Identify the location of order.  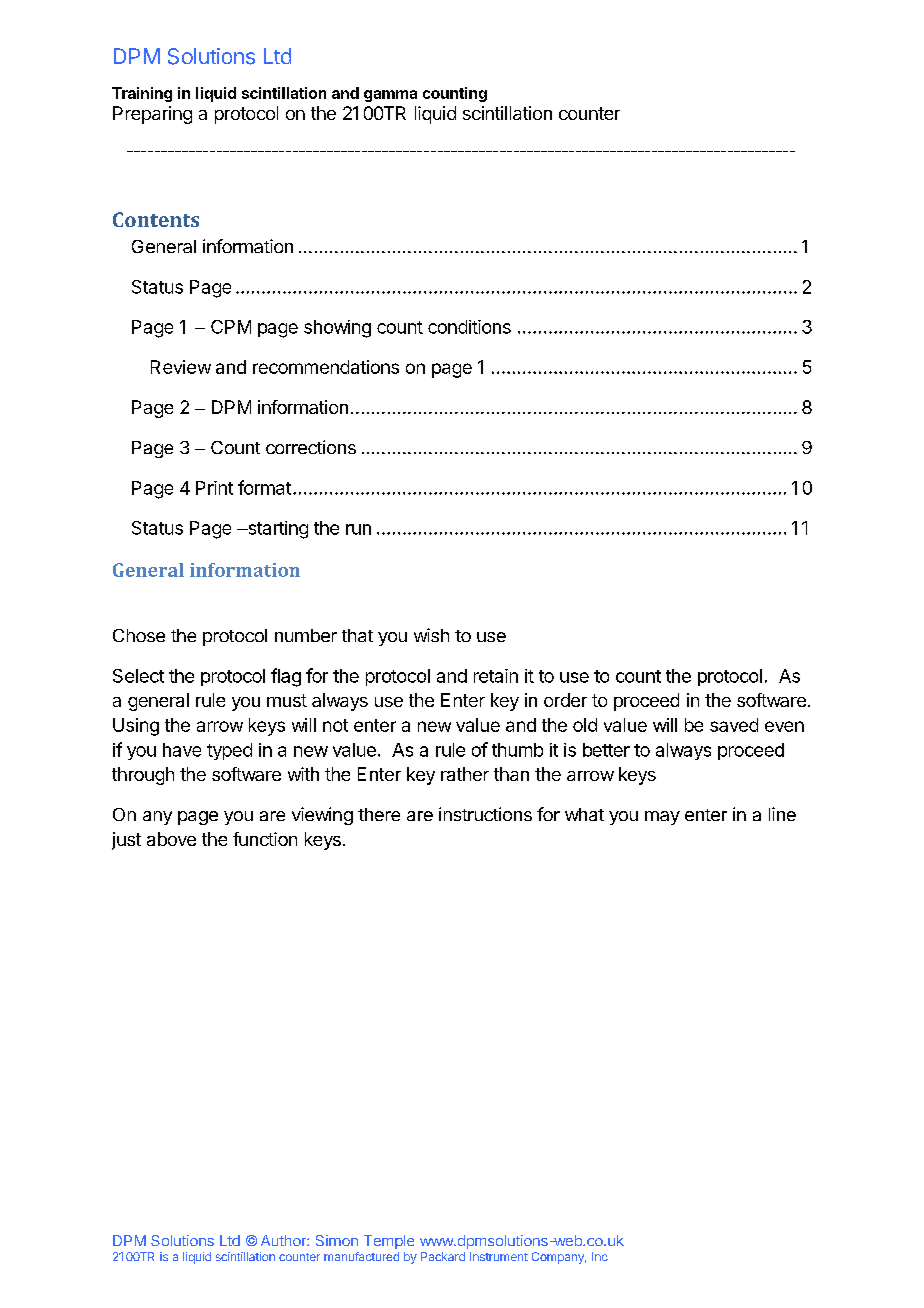
(565, 700).
